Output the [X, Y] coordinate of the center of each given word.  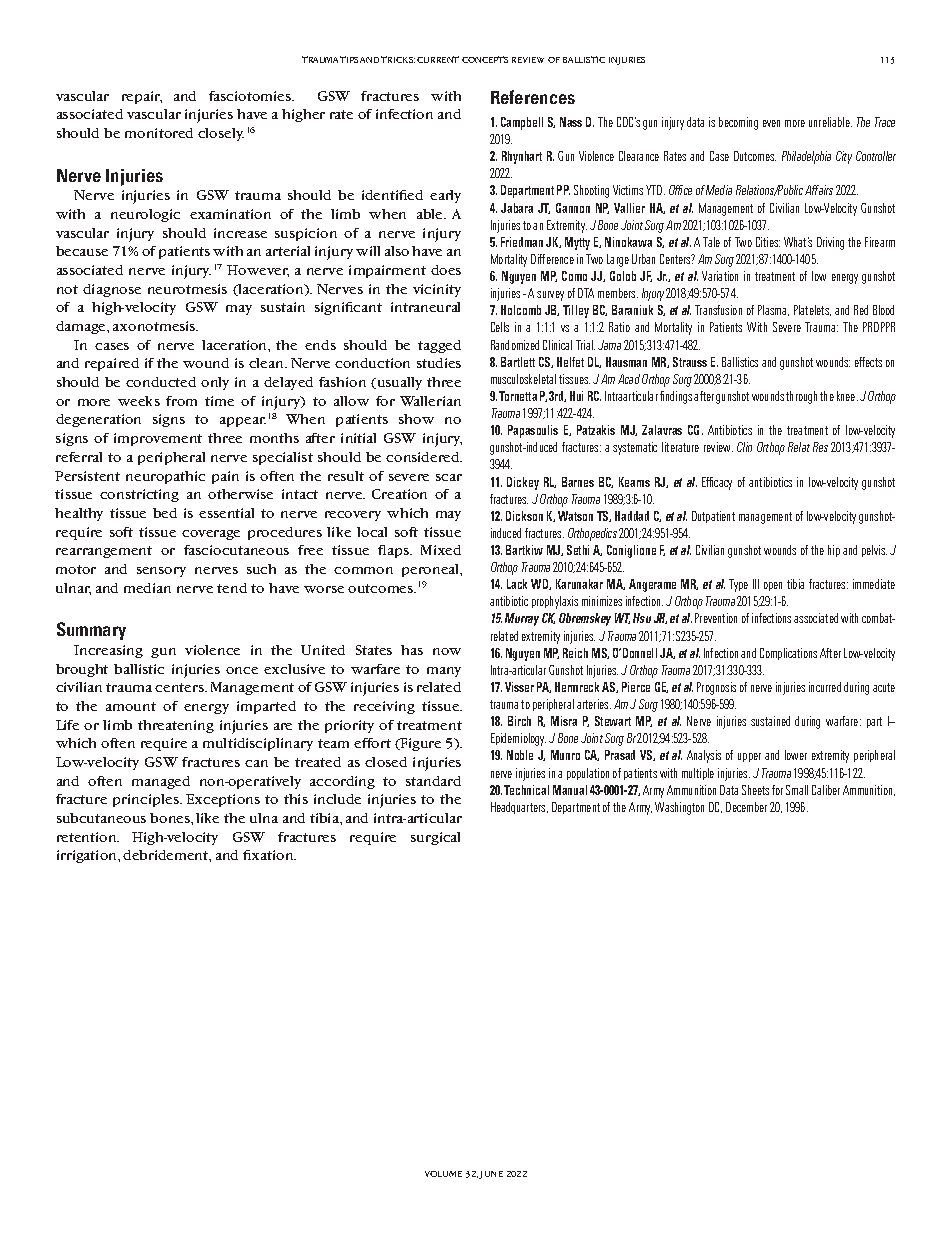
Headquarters [519, 808]
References [533, 97]
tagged [439, 346]
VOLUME [443, 1174]
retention [88, 837]
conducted [161, 382]
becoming [738, 123]
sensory [161, 572]
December [746, 807]
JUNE [491, 1175]
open [773, 586]
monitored [159, 133]
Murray [522, 619]
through [801, 397]
